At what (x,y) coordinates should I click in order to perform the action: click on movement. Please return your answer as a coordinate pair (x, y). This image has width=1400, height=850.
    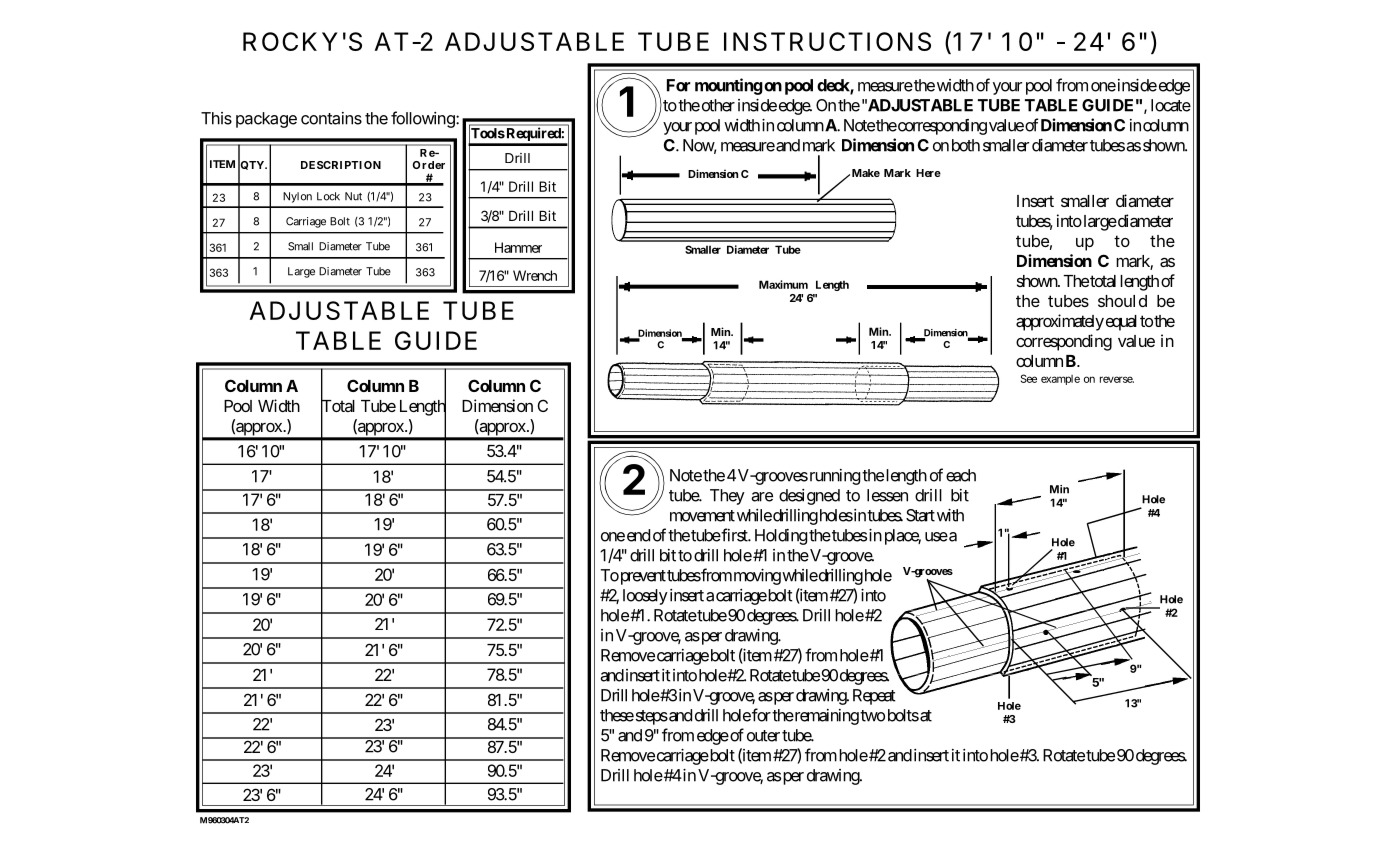
    Looking at the image, I should click on (702, 516).
